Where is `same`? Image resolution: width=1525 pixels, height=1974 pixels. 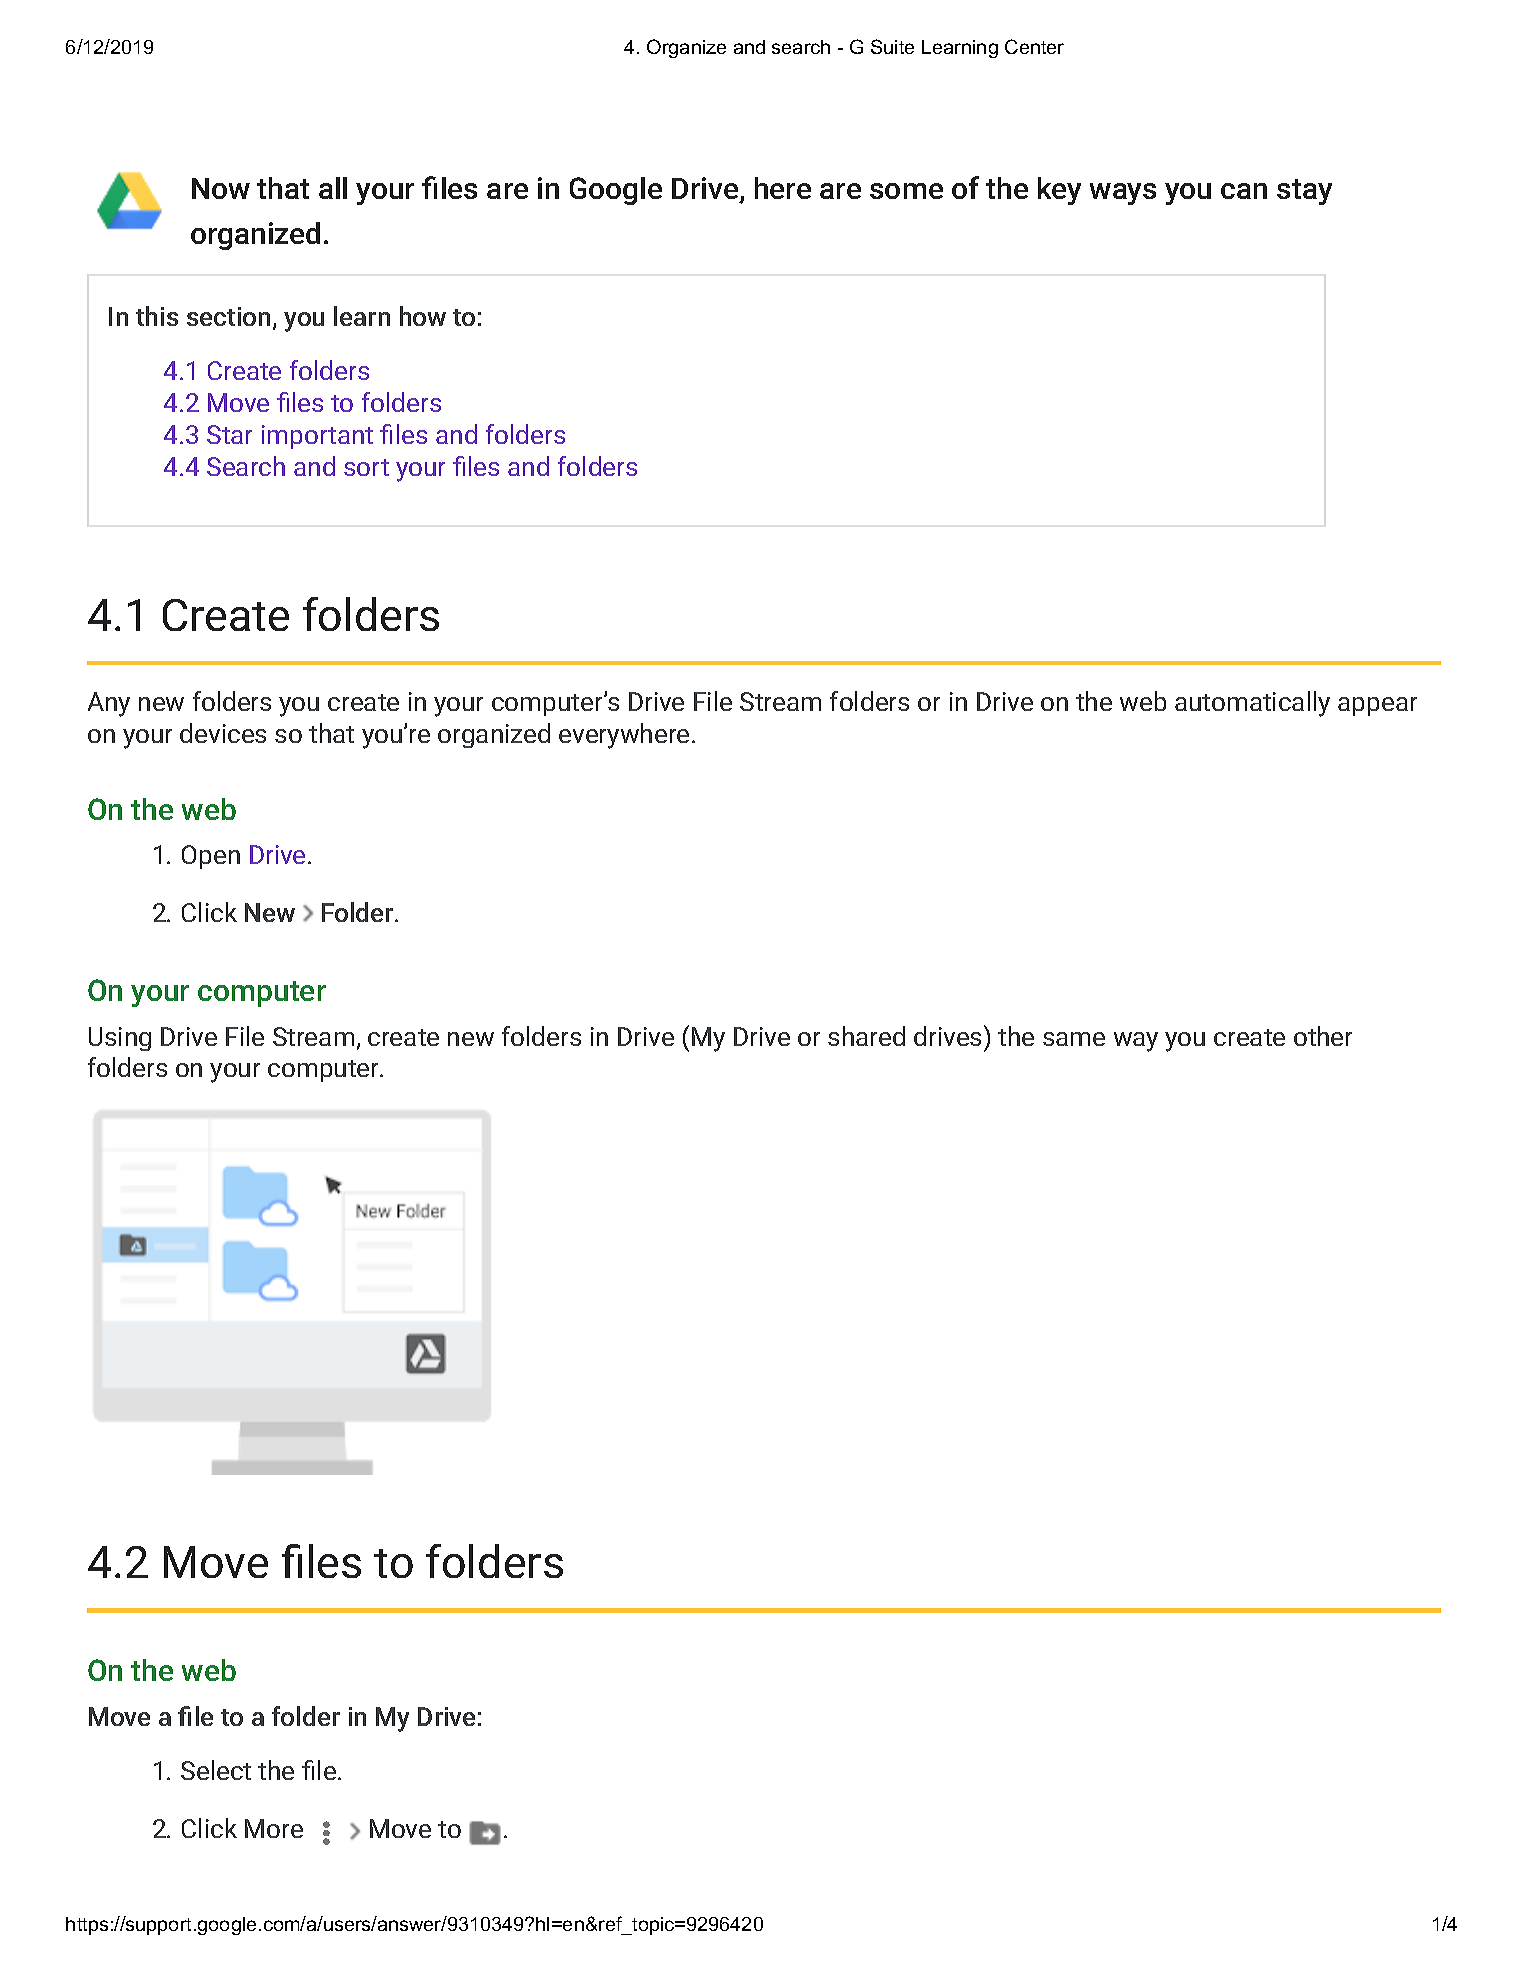 same is located at coordinates (1074, 1039).
